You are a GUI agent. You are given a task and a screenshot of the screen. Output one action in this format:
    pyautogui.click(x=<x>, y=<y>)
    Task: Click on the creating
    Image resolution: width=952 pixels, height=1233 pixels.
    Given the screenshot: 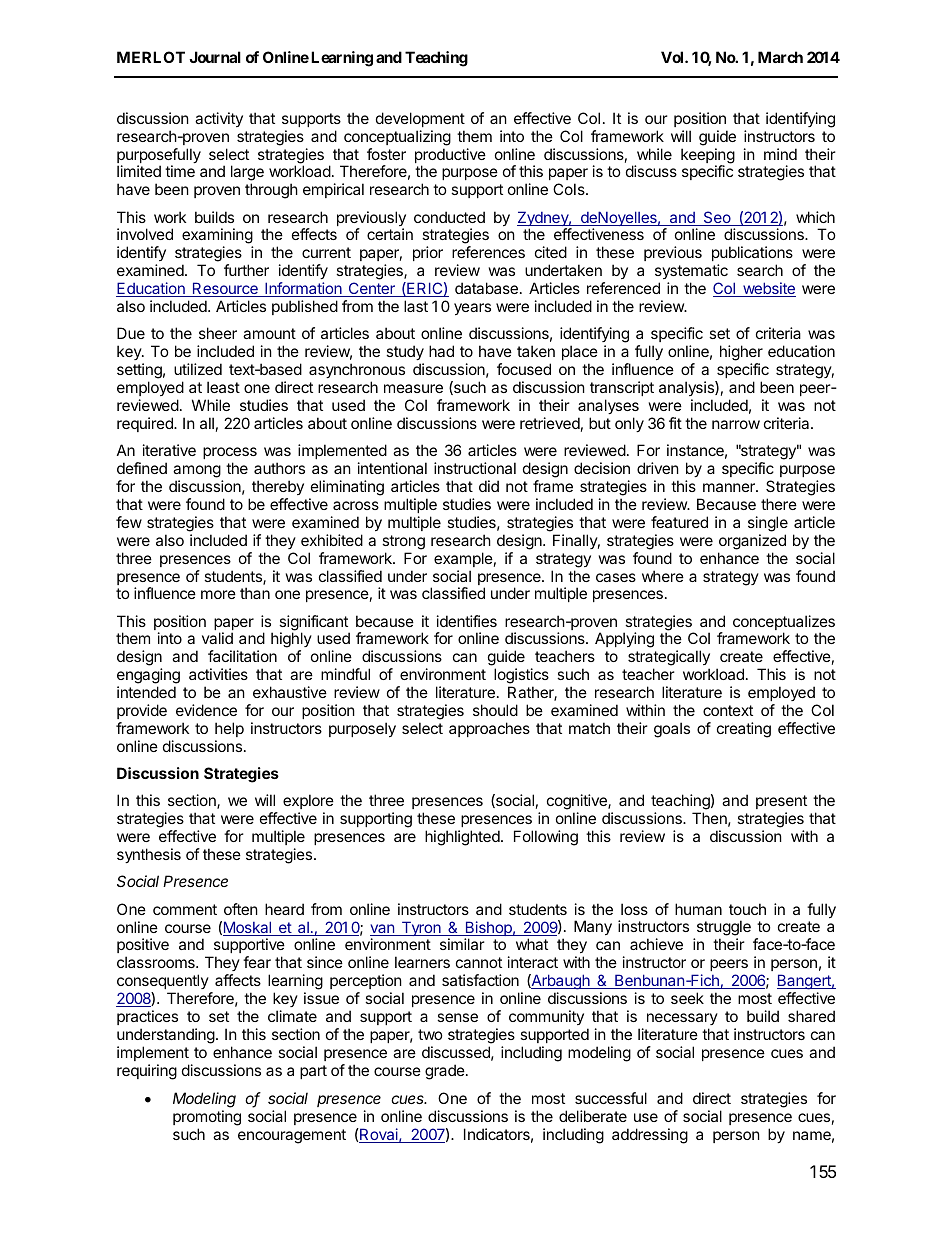 What is the action you would take?
    pyautogui.click(x=744, y=730)
